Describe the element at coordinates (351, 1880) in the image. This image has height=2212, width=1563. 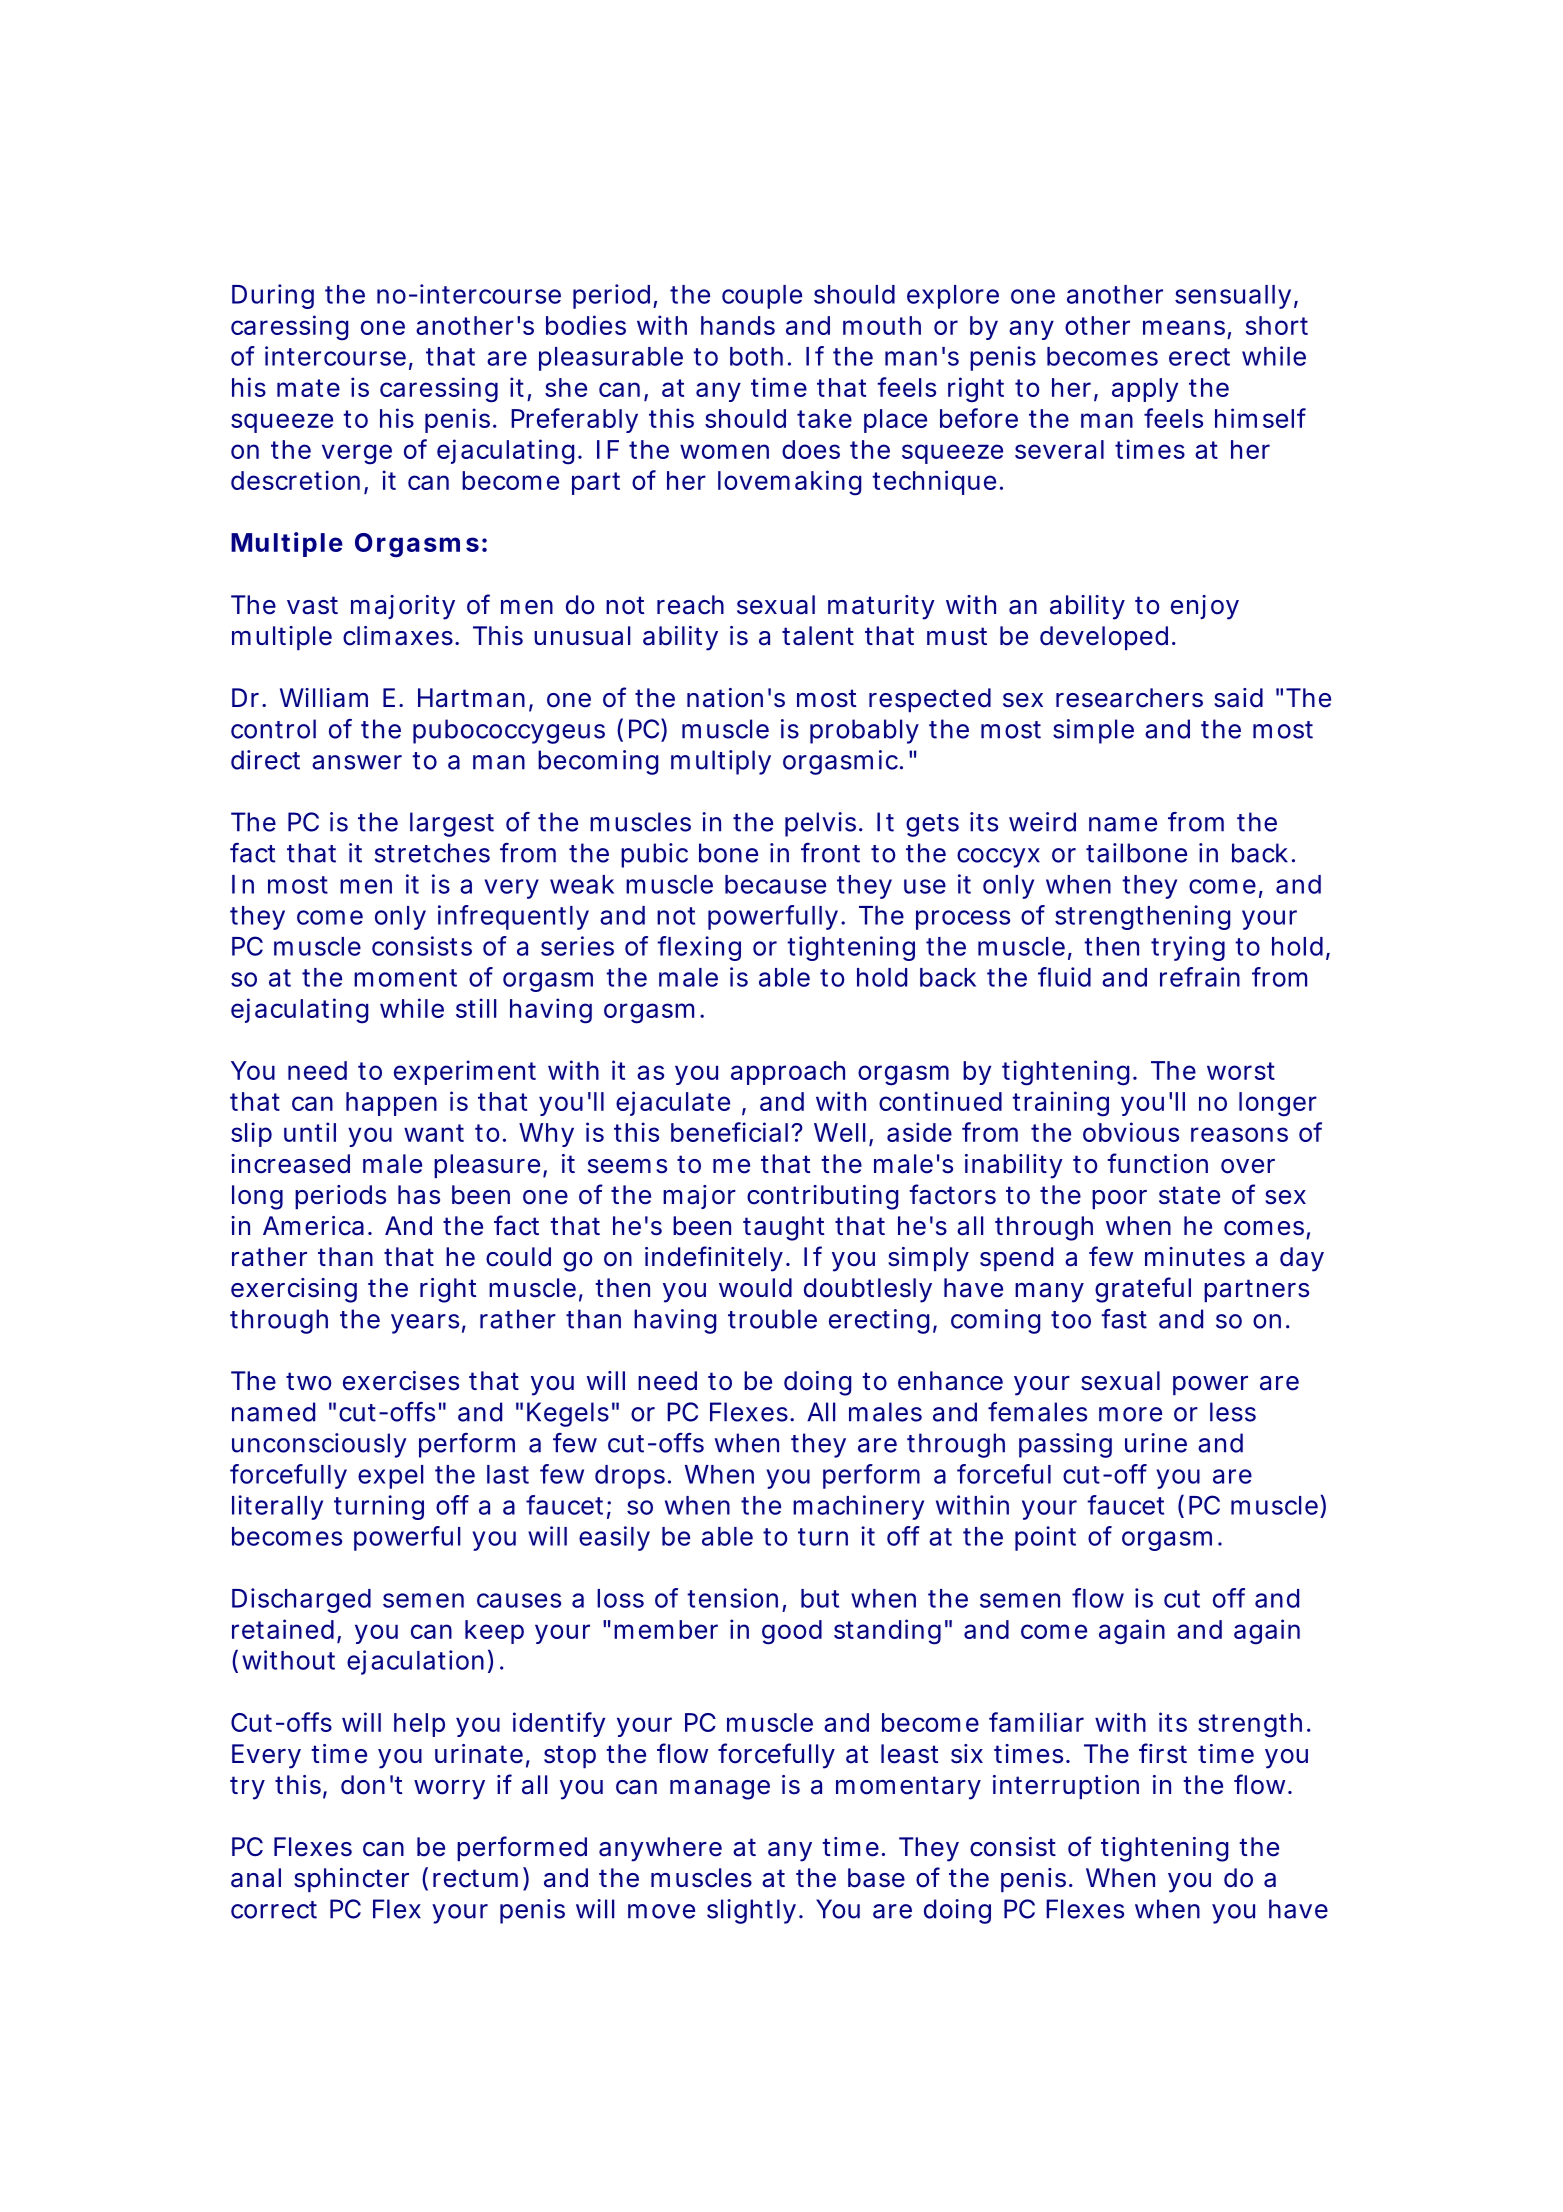
I see `sphincter` at that location.
